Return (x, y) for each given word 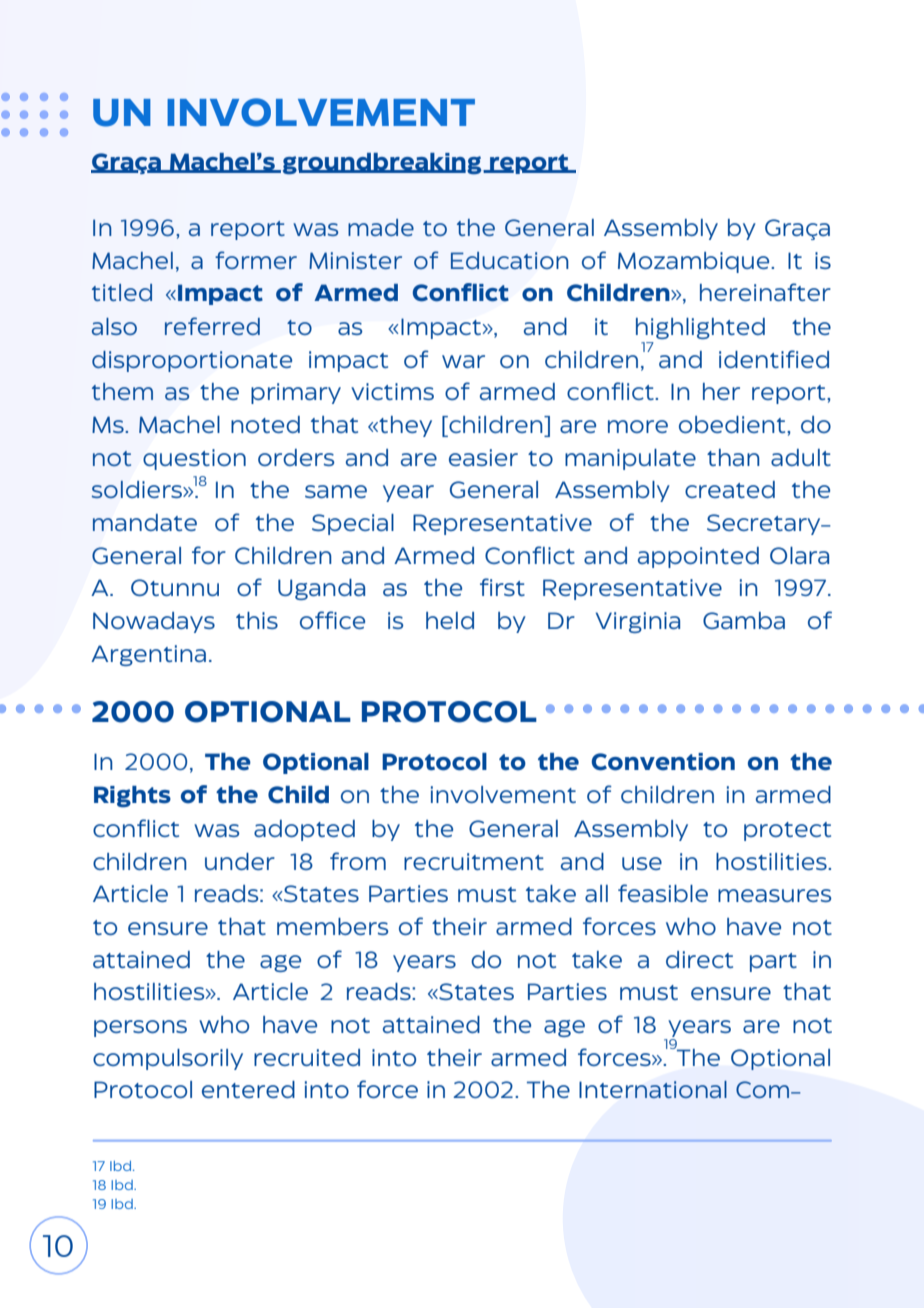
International (653, 1089)
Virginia (638, 622)
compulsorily (168, 1059)
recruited (307, 1057)
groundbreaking (383, 164)
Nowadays (154, 622)
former (256, 260)
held (450, 620)
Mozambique (695, 262)
